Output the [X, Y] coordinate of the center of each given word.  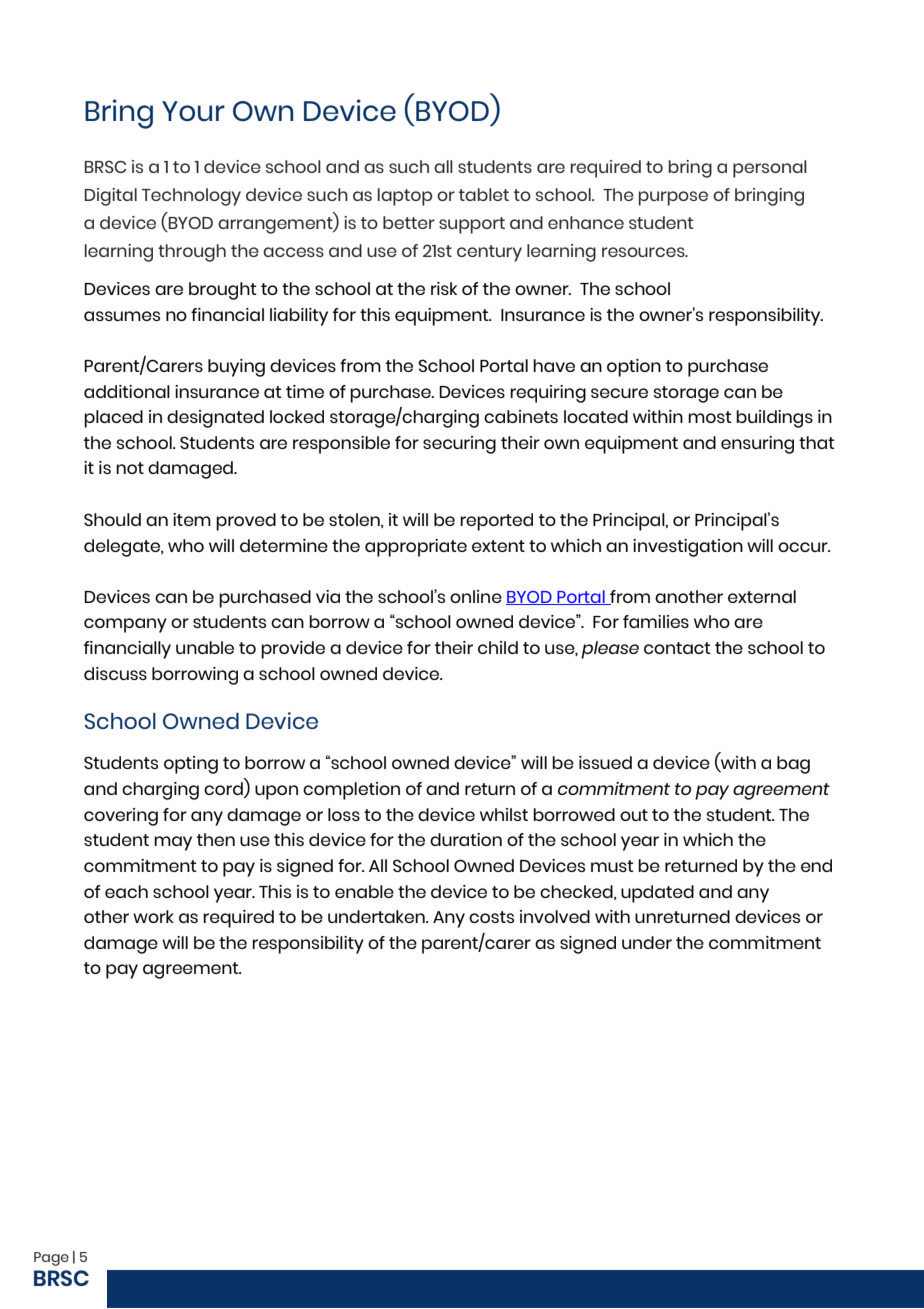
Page [51, 1259]
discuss [115, 673]
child [498, 647]
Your [193, 111]
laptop [405, 197]
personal [770, 169]
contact [677, 648]
